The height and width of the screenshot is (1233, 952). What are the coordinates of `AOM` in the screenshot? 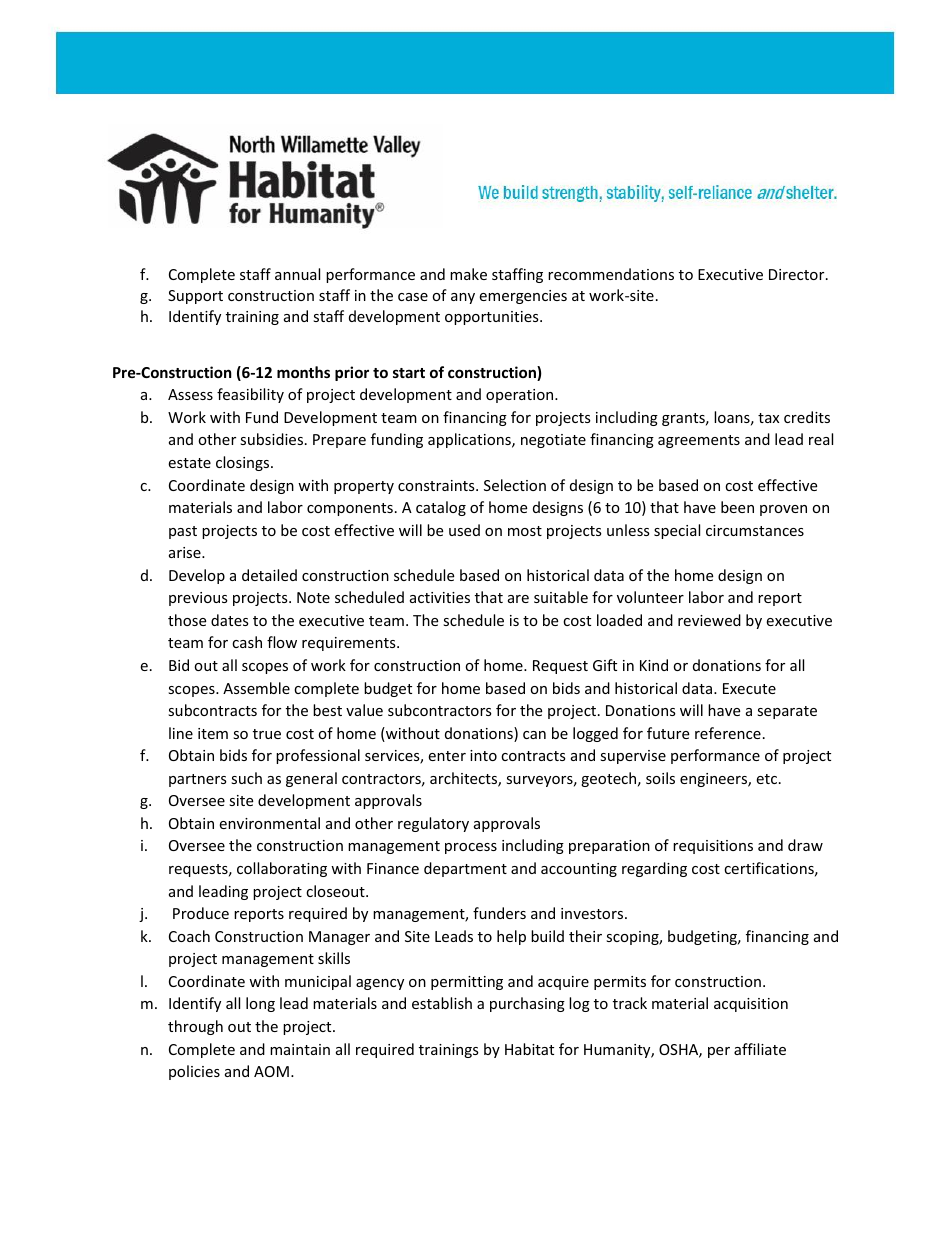 It's located at (271, 1071).
